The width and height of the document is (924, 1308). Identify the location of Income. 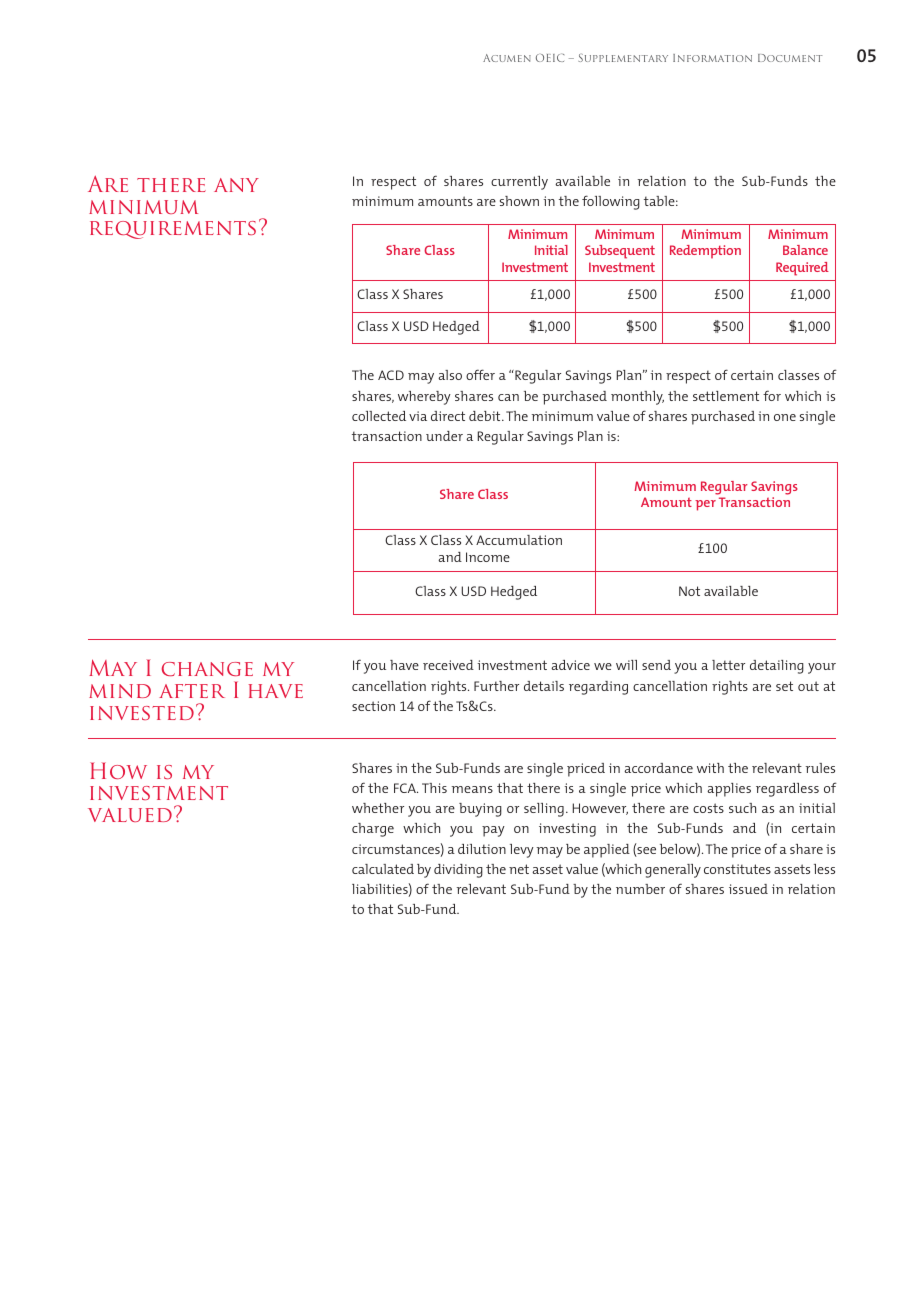
(488, 557).
